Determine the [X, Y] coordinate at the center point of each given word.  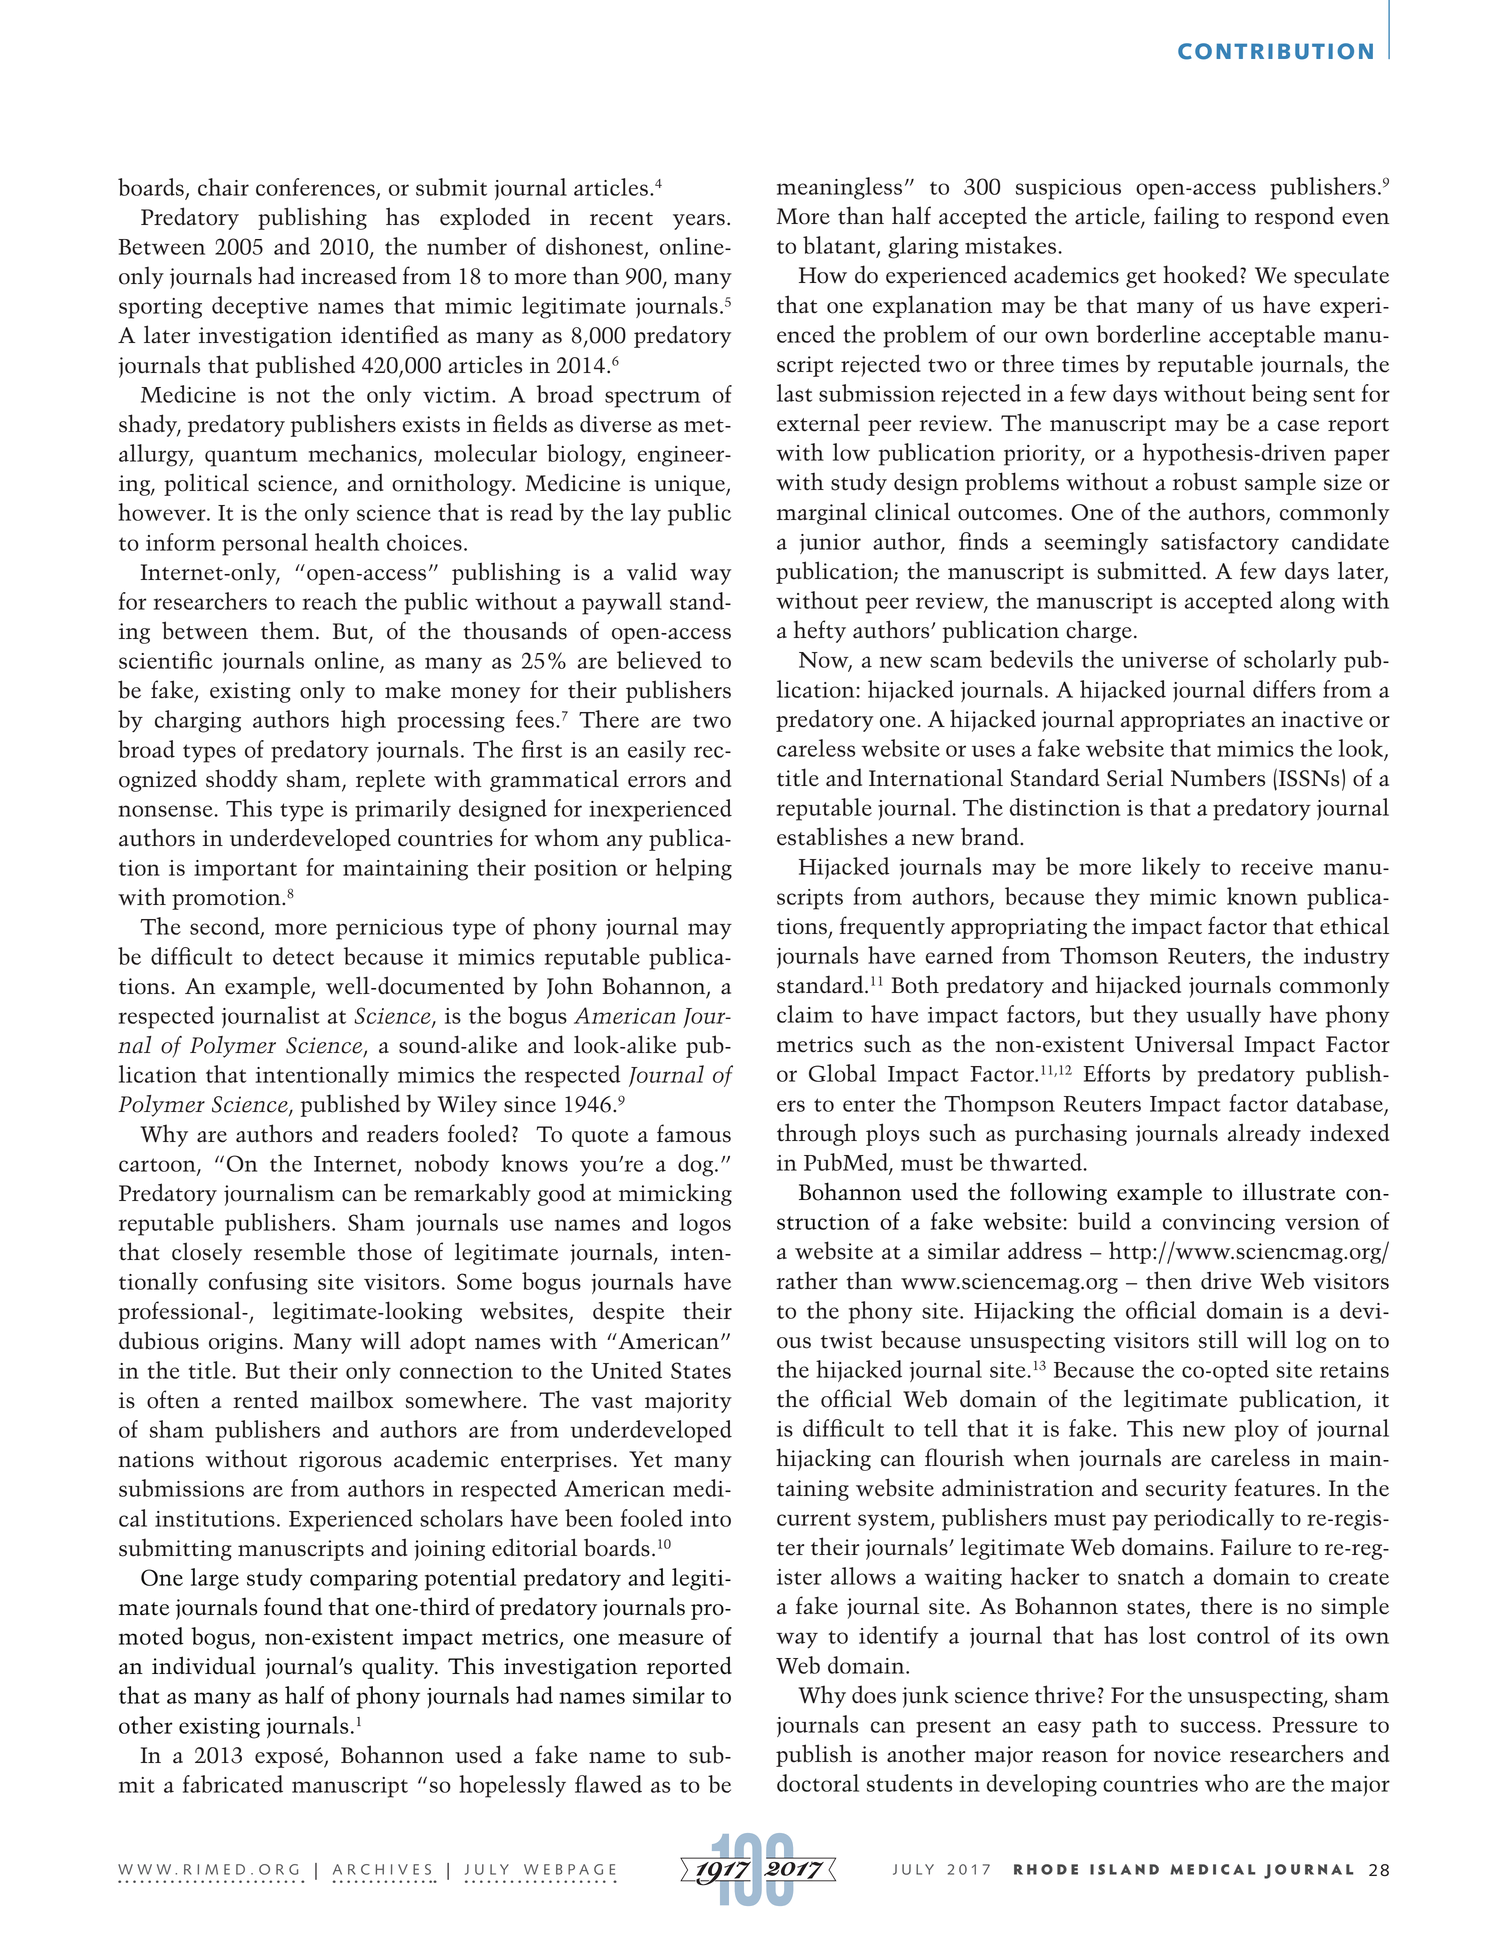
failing [1186, 217]
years [699, 222]
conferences [315, 187]
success [1218, 1727]
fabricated [233, 1784]
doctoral [818, 1783]
